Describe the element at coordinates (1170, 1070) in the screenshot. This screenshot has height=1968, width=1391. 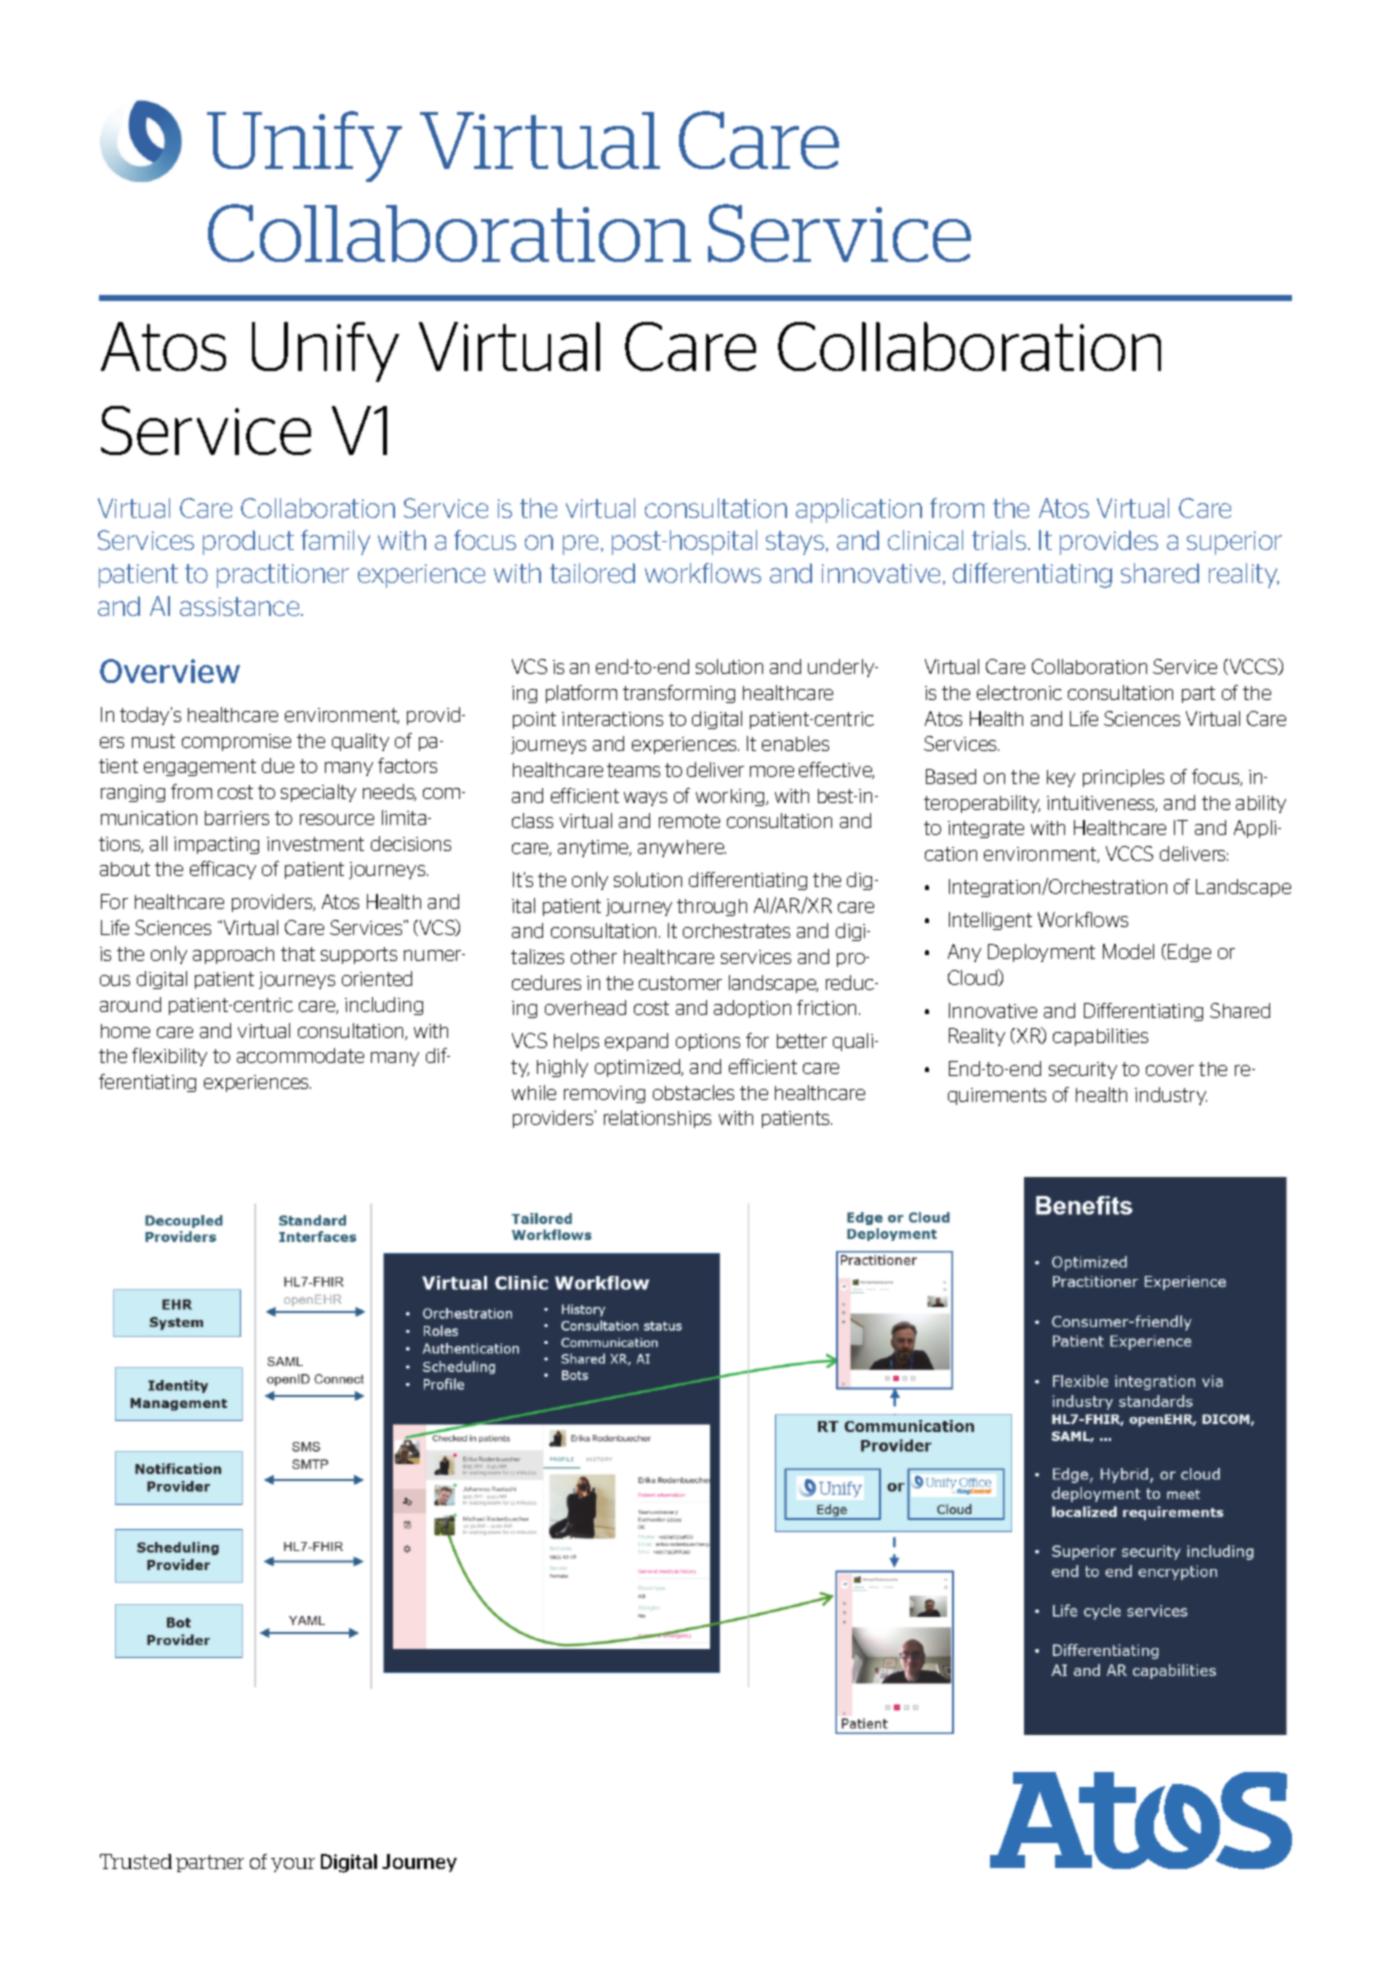
I see `cover` at that location.
